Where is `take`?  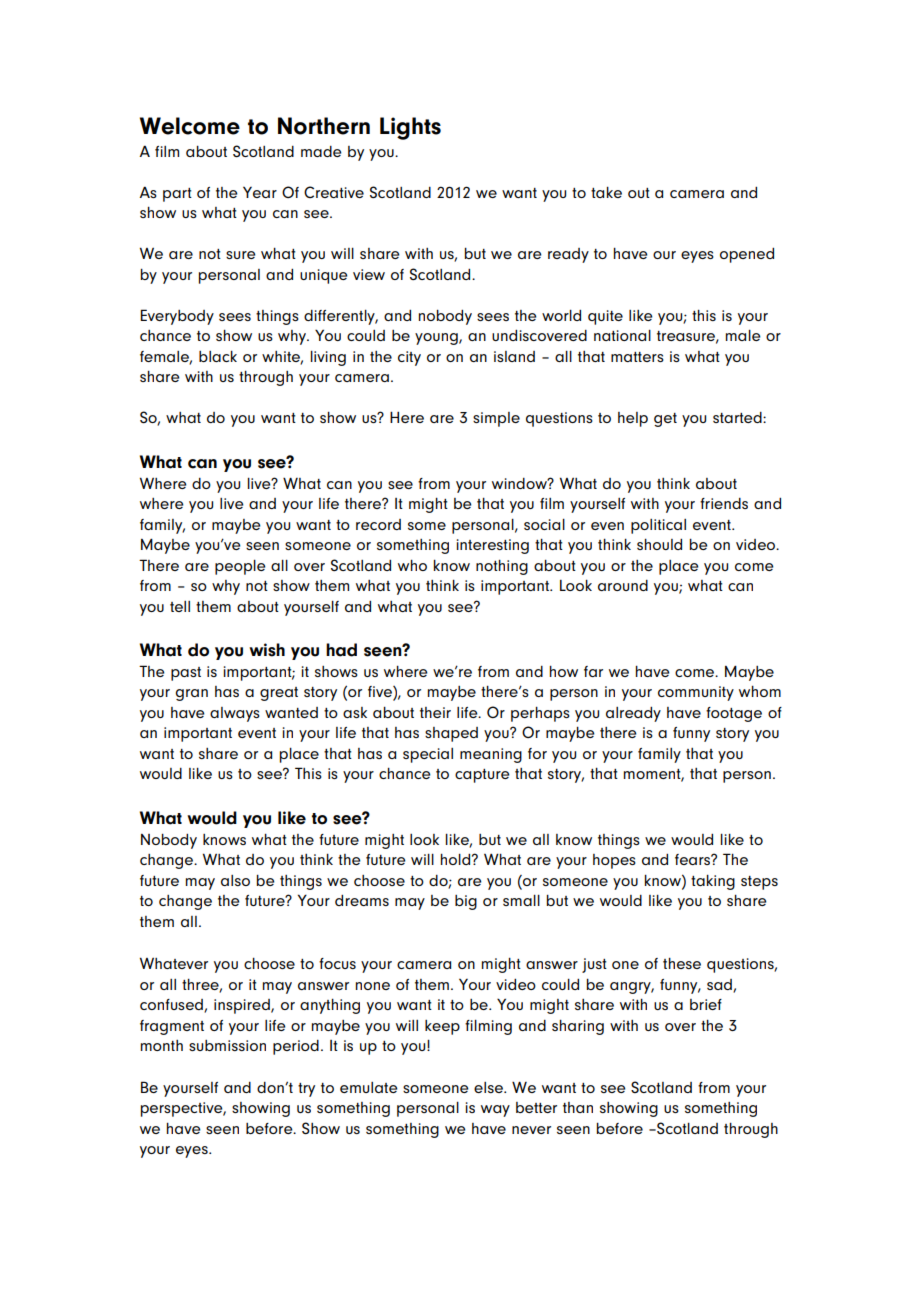
take is located at coordinates (606, 192).
